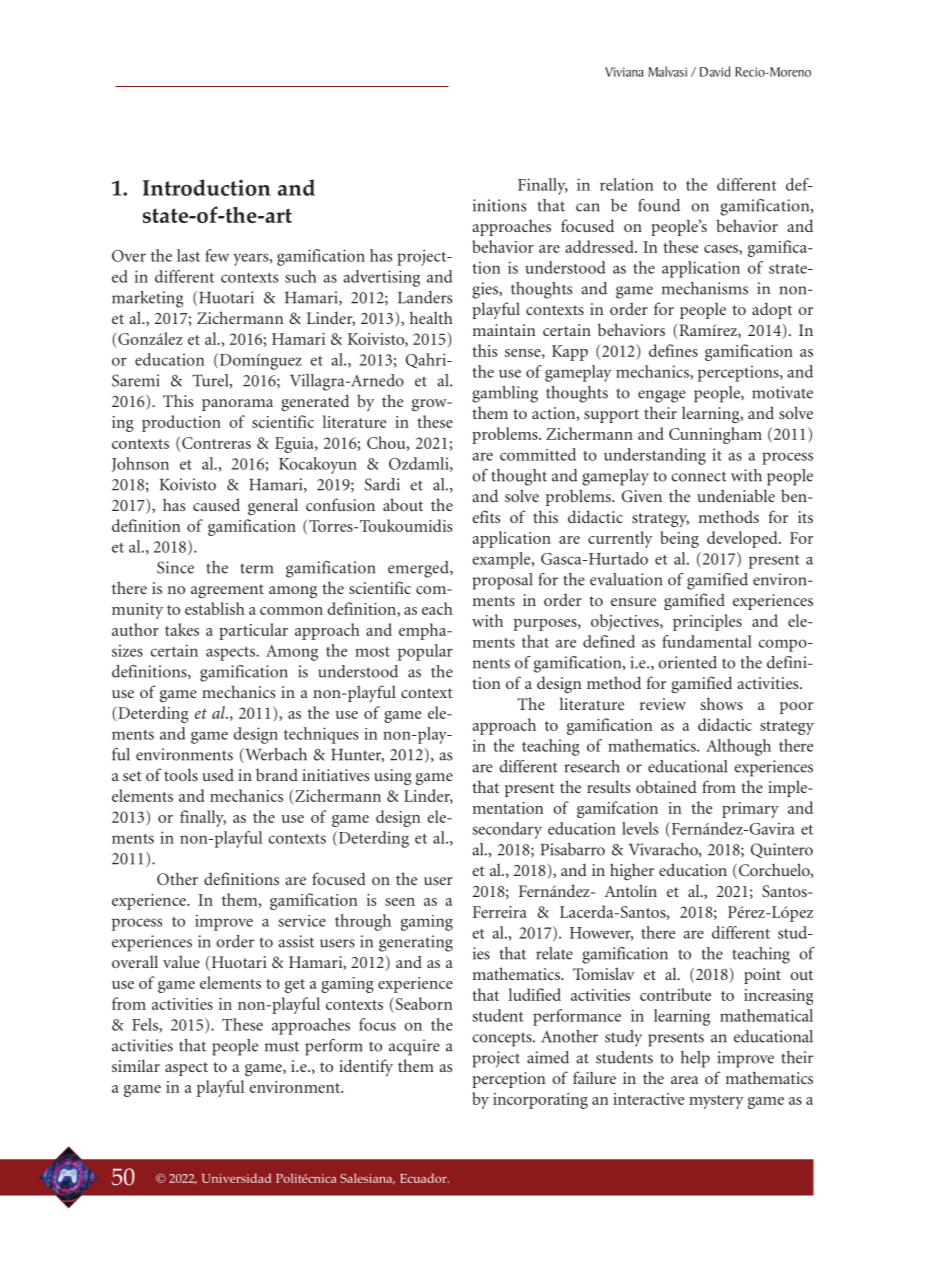  Describe the element at coordinates (424, 1178) in the screenshot. I see `Ecuador` at that location.
